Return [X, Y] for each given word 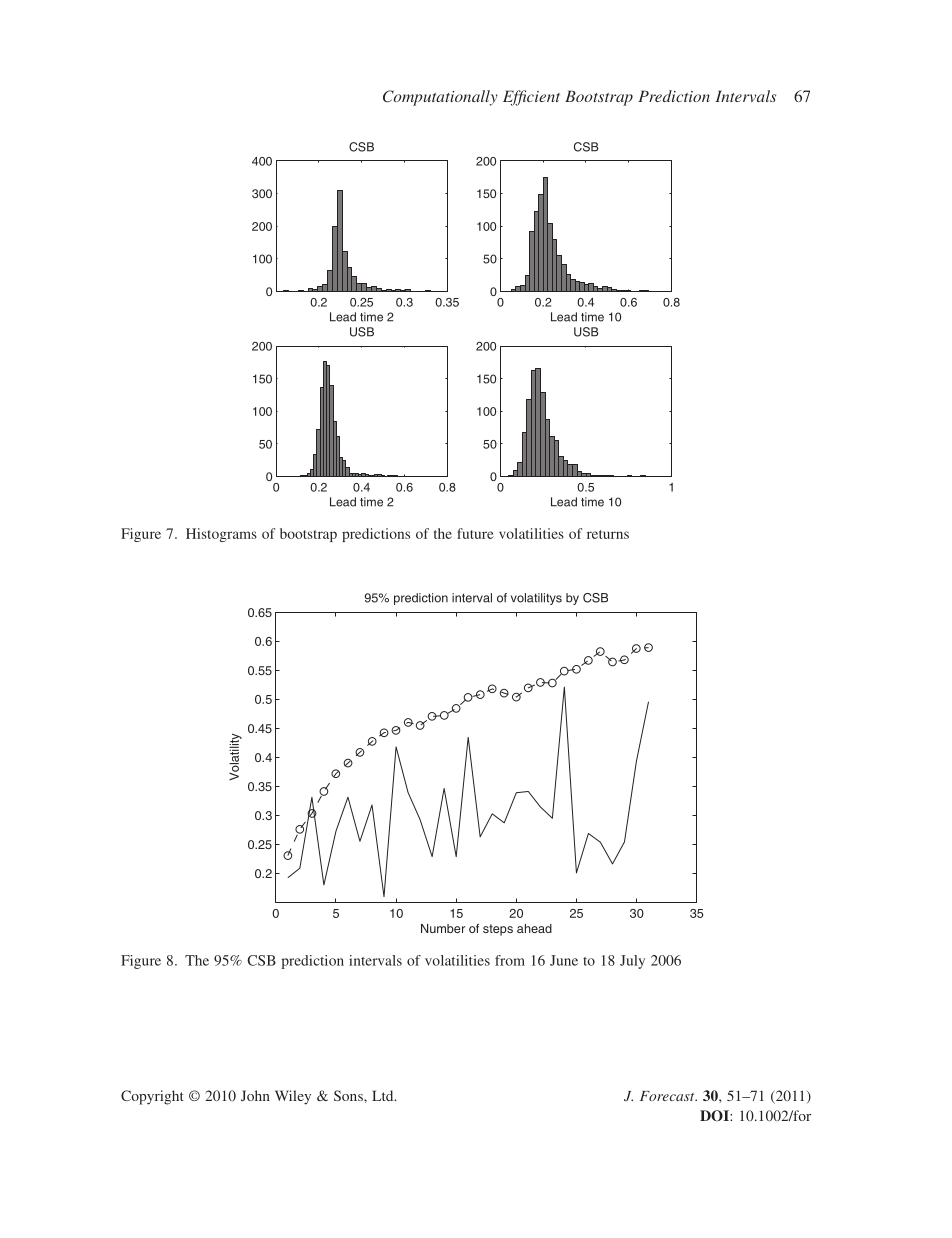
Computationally [440, 98]
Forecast [668, 1096]
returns [608, 534]
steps [498, 930]
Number [443, 928]
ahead [534, 928]
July [632, 962]
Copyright [152, 1097]
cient [543, 96]
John [255, 1095]
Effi [514, 98]
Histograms [221, 535]
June [564, 960]
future [475, 533]
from [510, 960]
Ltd [384, 1095]
